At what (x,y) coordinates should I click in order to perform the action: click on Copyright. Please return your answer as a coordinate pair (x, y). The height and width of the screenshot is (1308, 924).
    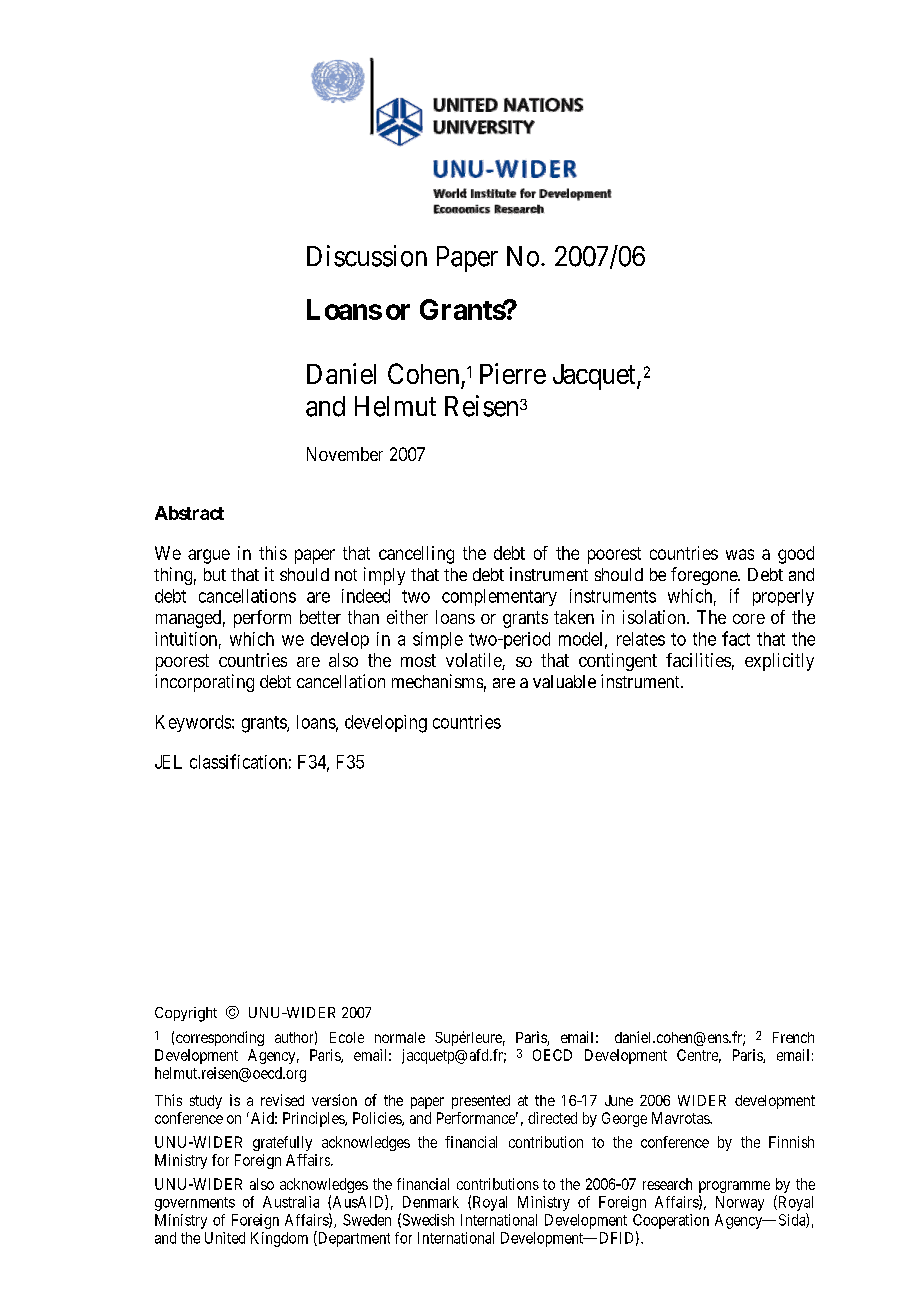
    Looking at the image, I should click on (186, 1014).
